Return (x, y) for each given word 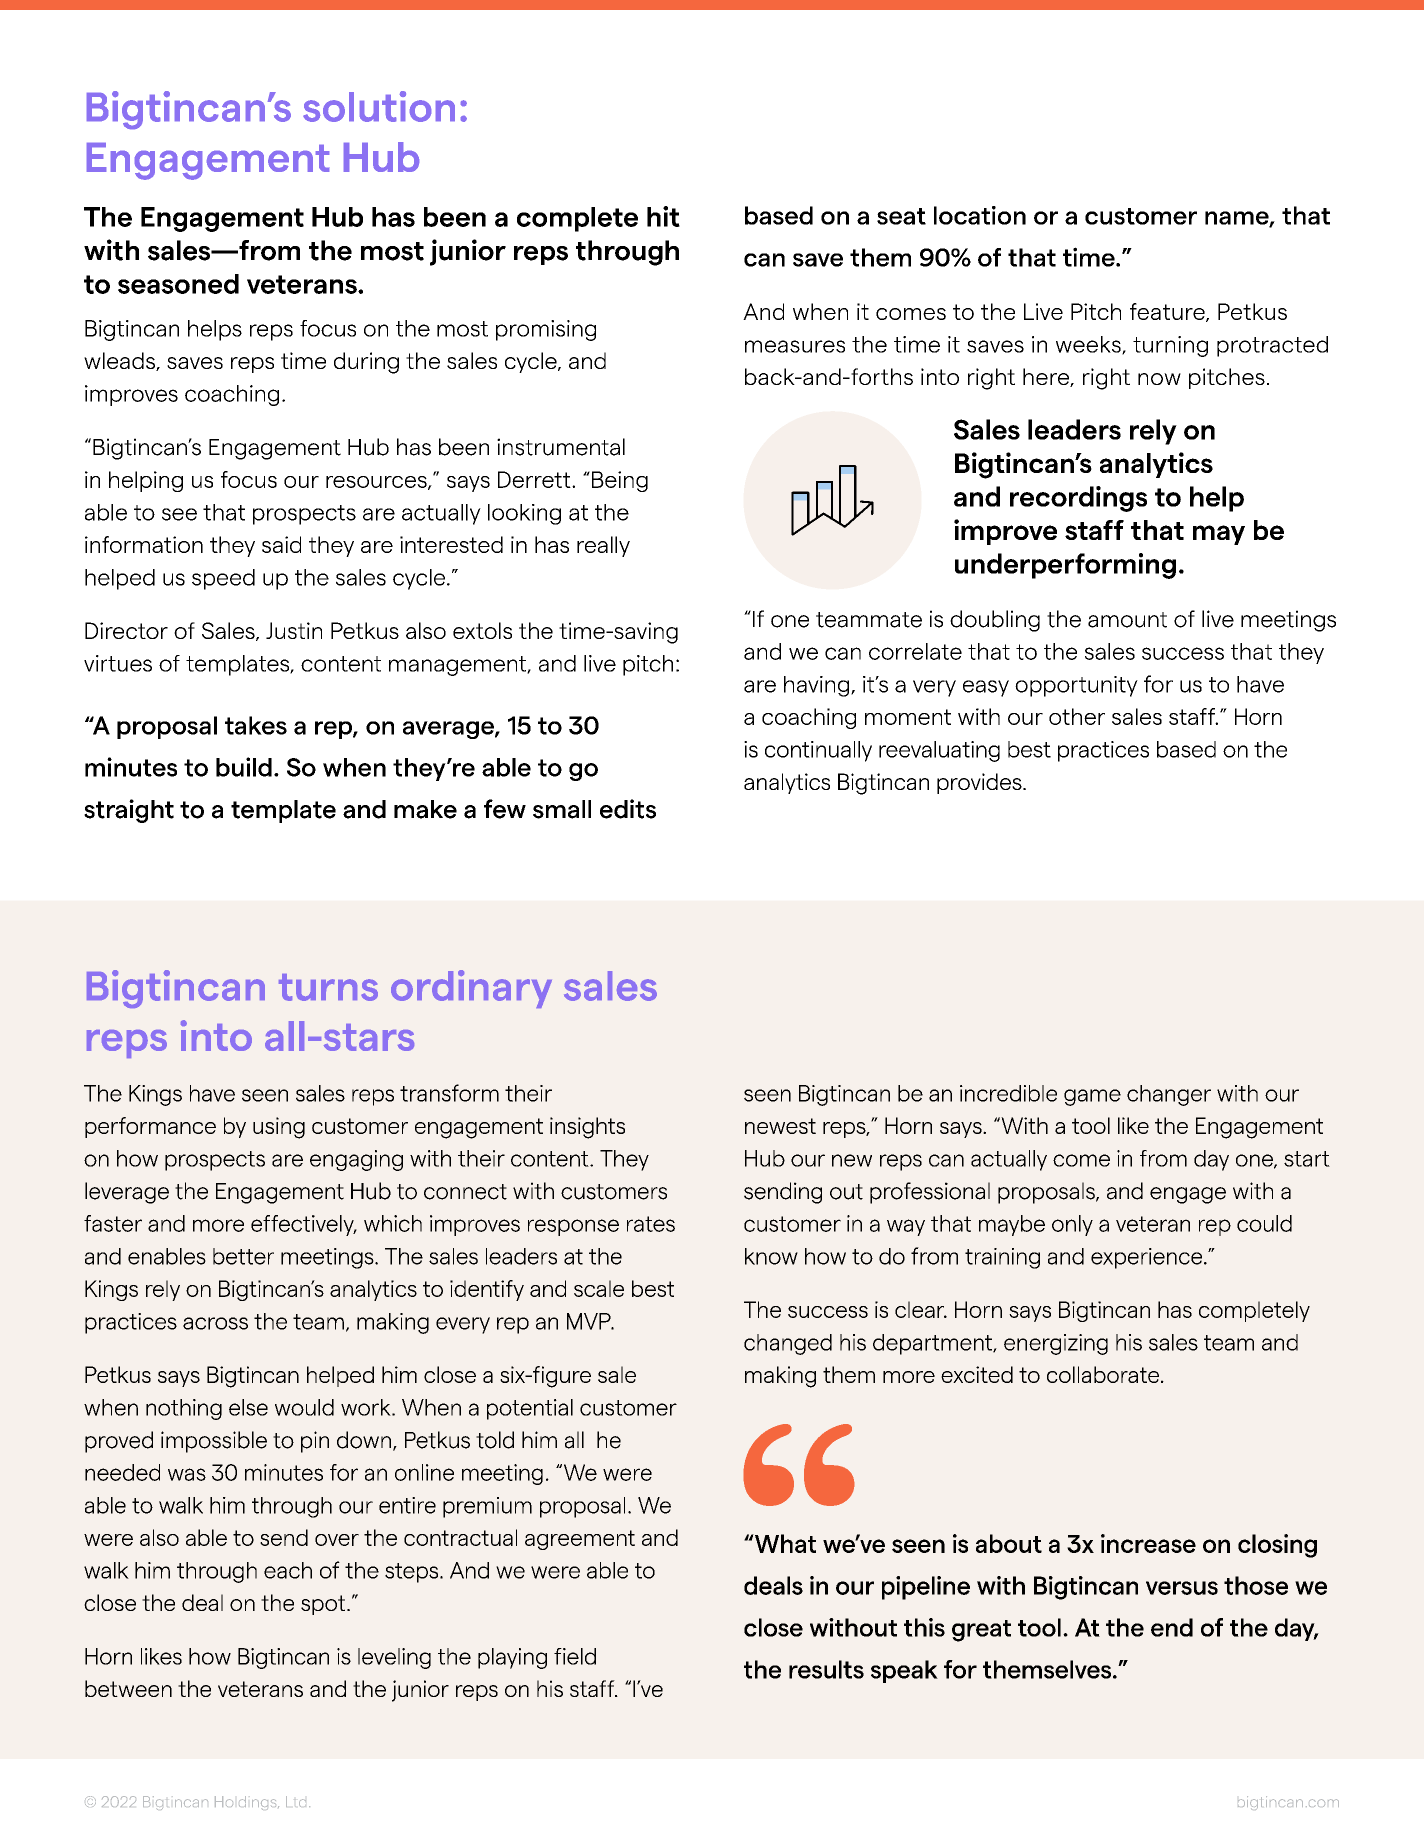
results (826, 1669)
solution (379, 106)
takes (256, 725)
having (818, 686)
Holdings (247, 1803)
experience (1148, 1258)
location (980, 215)
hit (663, 216)
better (243, 1256)
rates (651, 1224)
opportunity (1076, 686)
